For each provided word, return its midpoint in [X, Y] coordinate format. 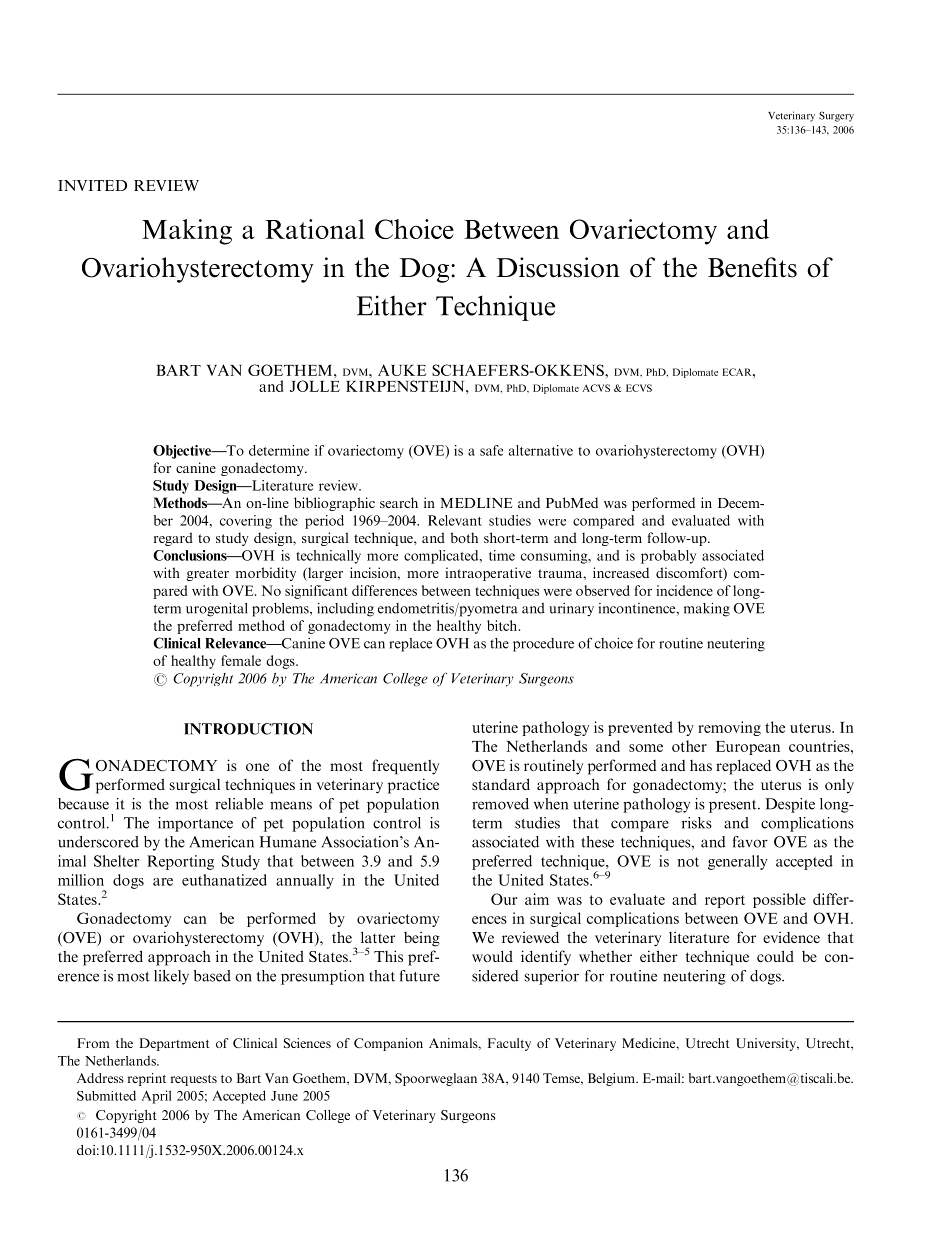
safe [491, 450]
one [257, 767]
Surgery [836, 116]
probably [668, 557]
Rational [315, 229]
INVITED [92, 185]
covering [246, 522]
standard [501, 784]
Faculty [509, 1044]
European [748, 748]
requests [194, 1080]
